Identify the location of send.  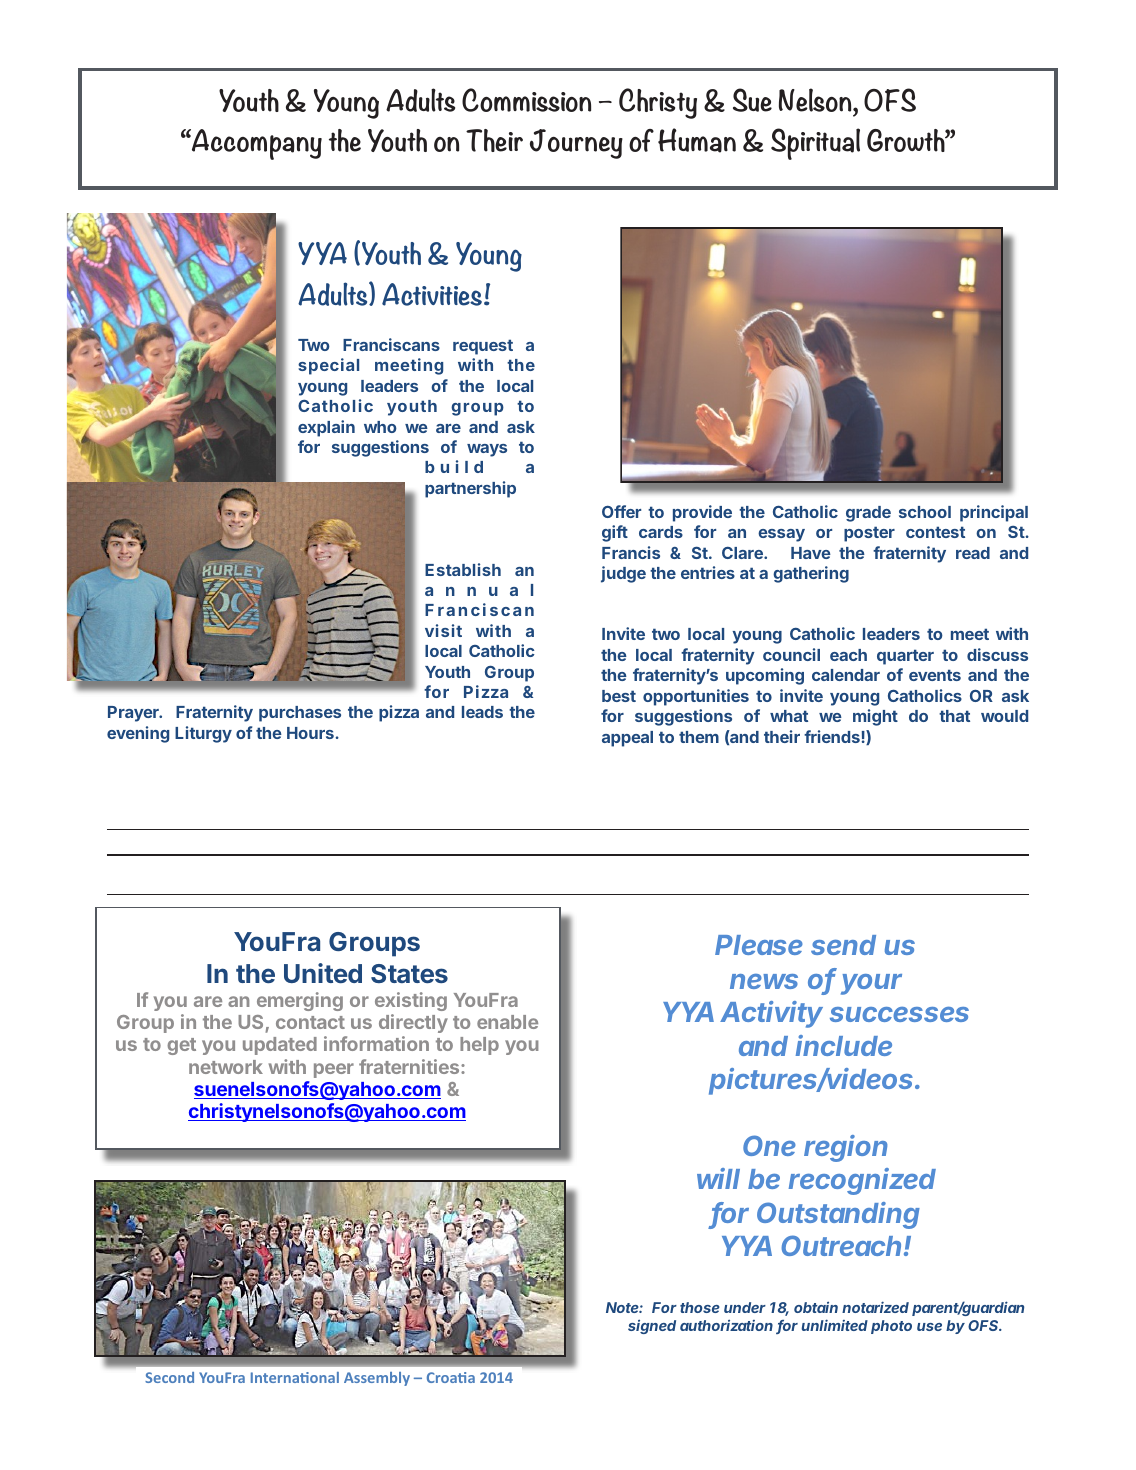
(843, 945).
